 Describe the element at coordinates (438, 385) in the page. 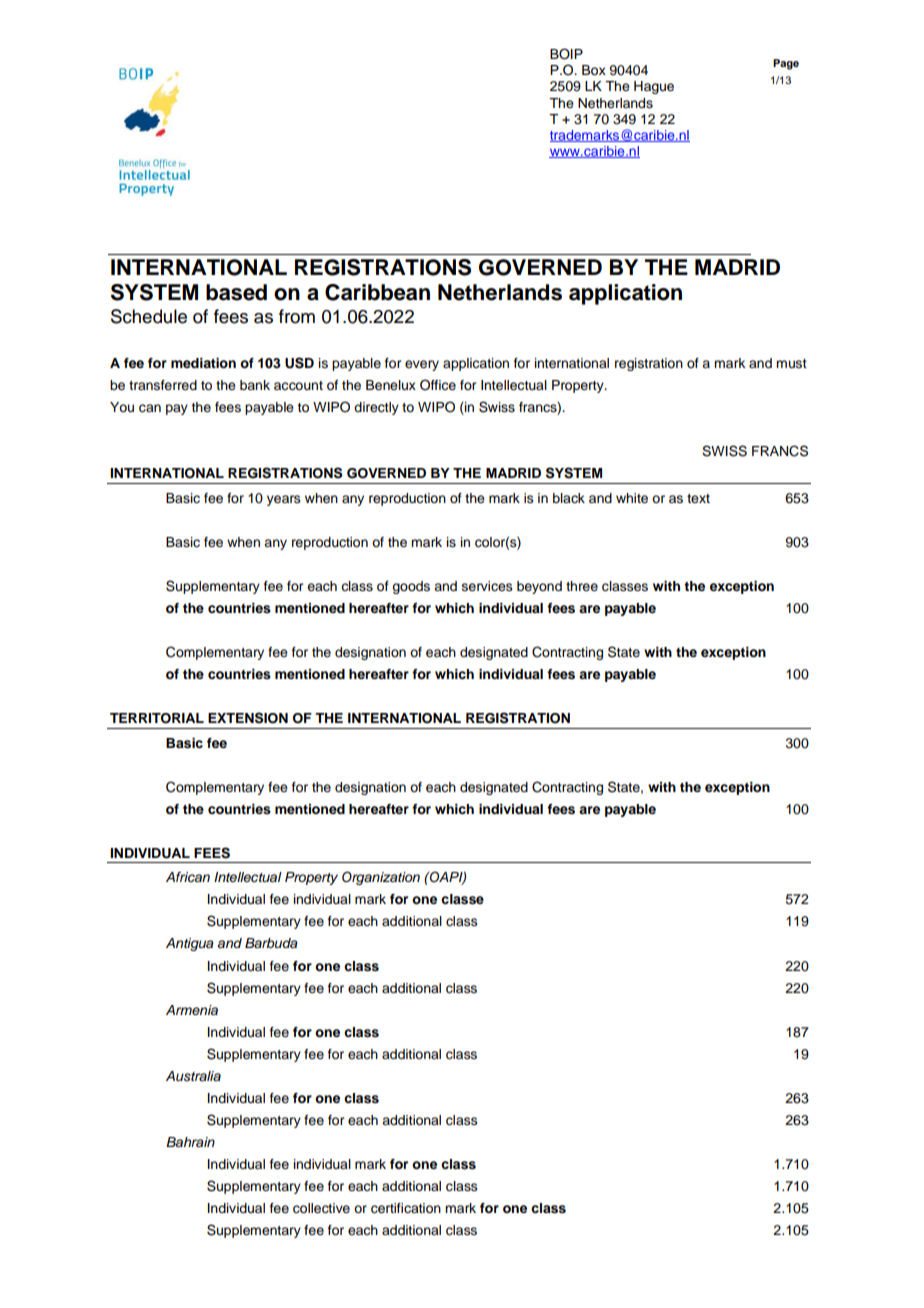

I see `Office` at that location.
